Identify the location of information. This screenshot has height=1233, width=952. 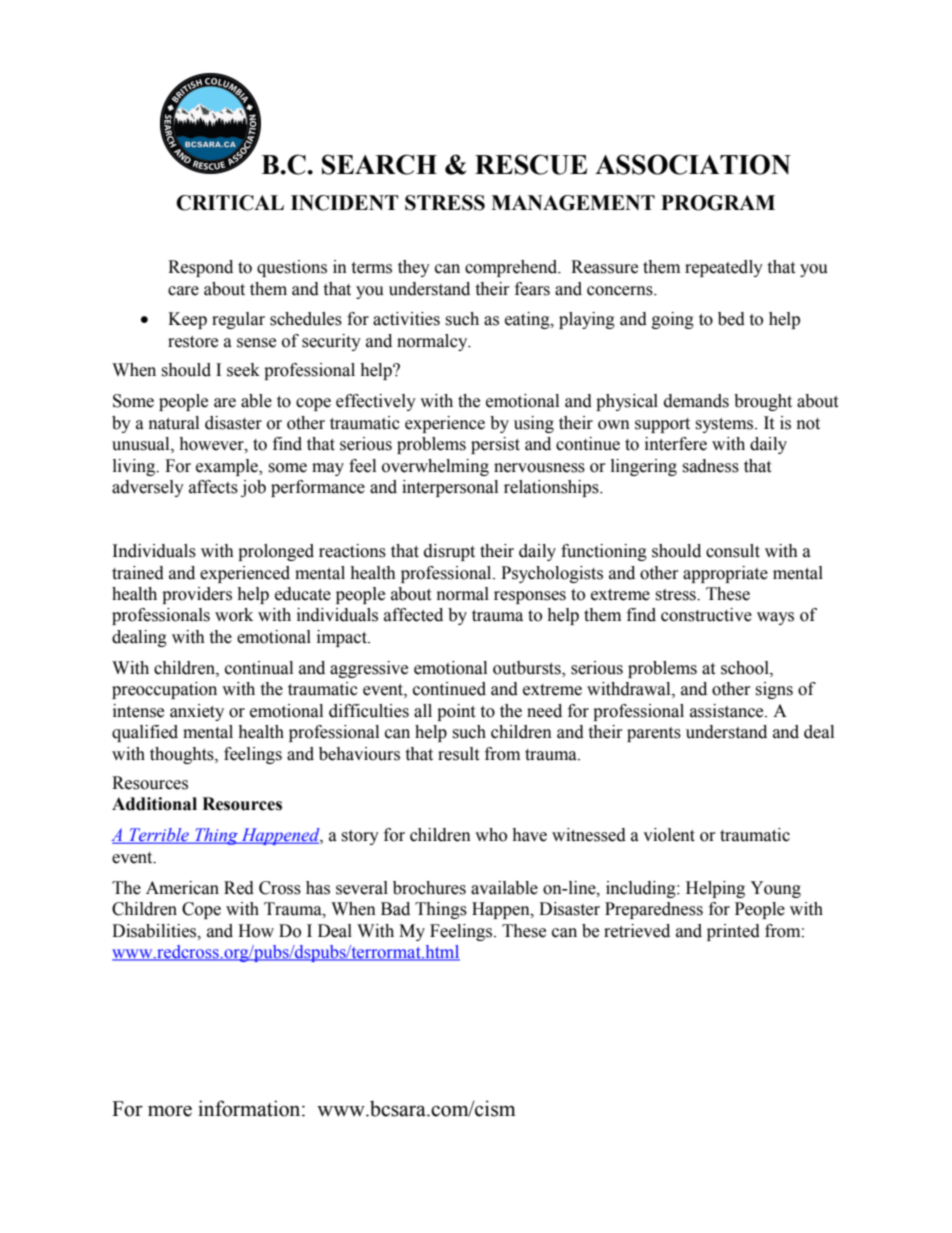
(250, 1108).
